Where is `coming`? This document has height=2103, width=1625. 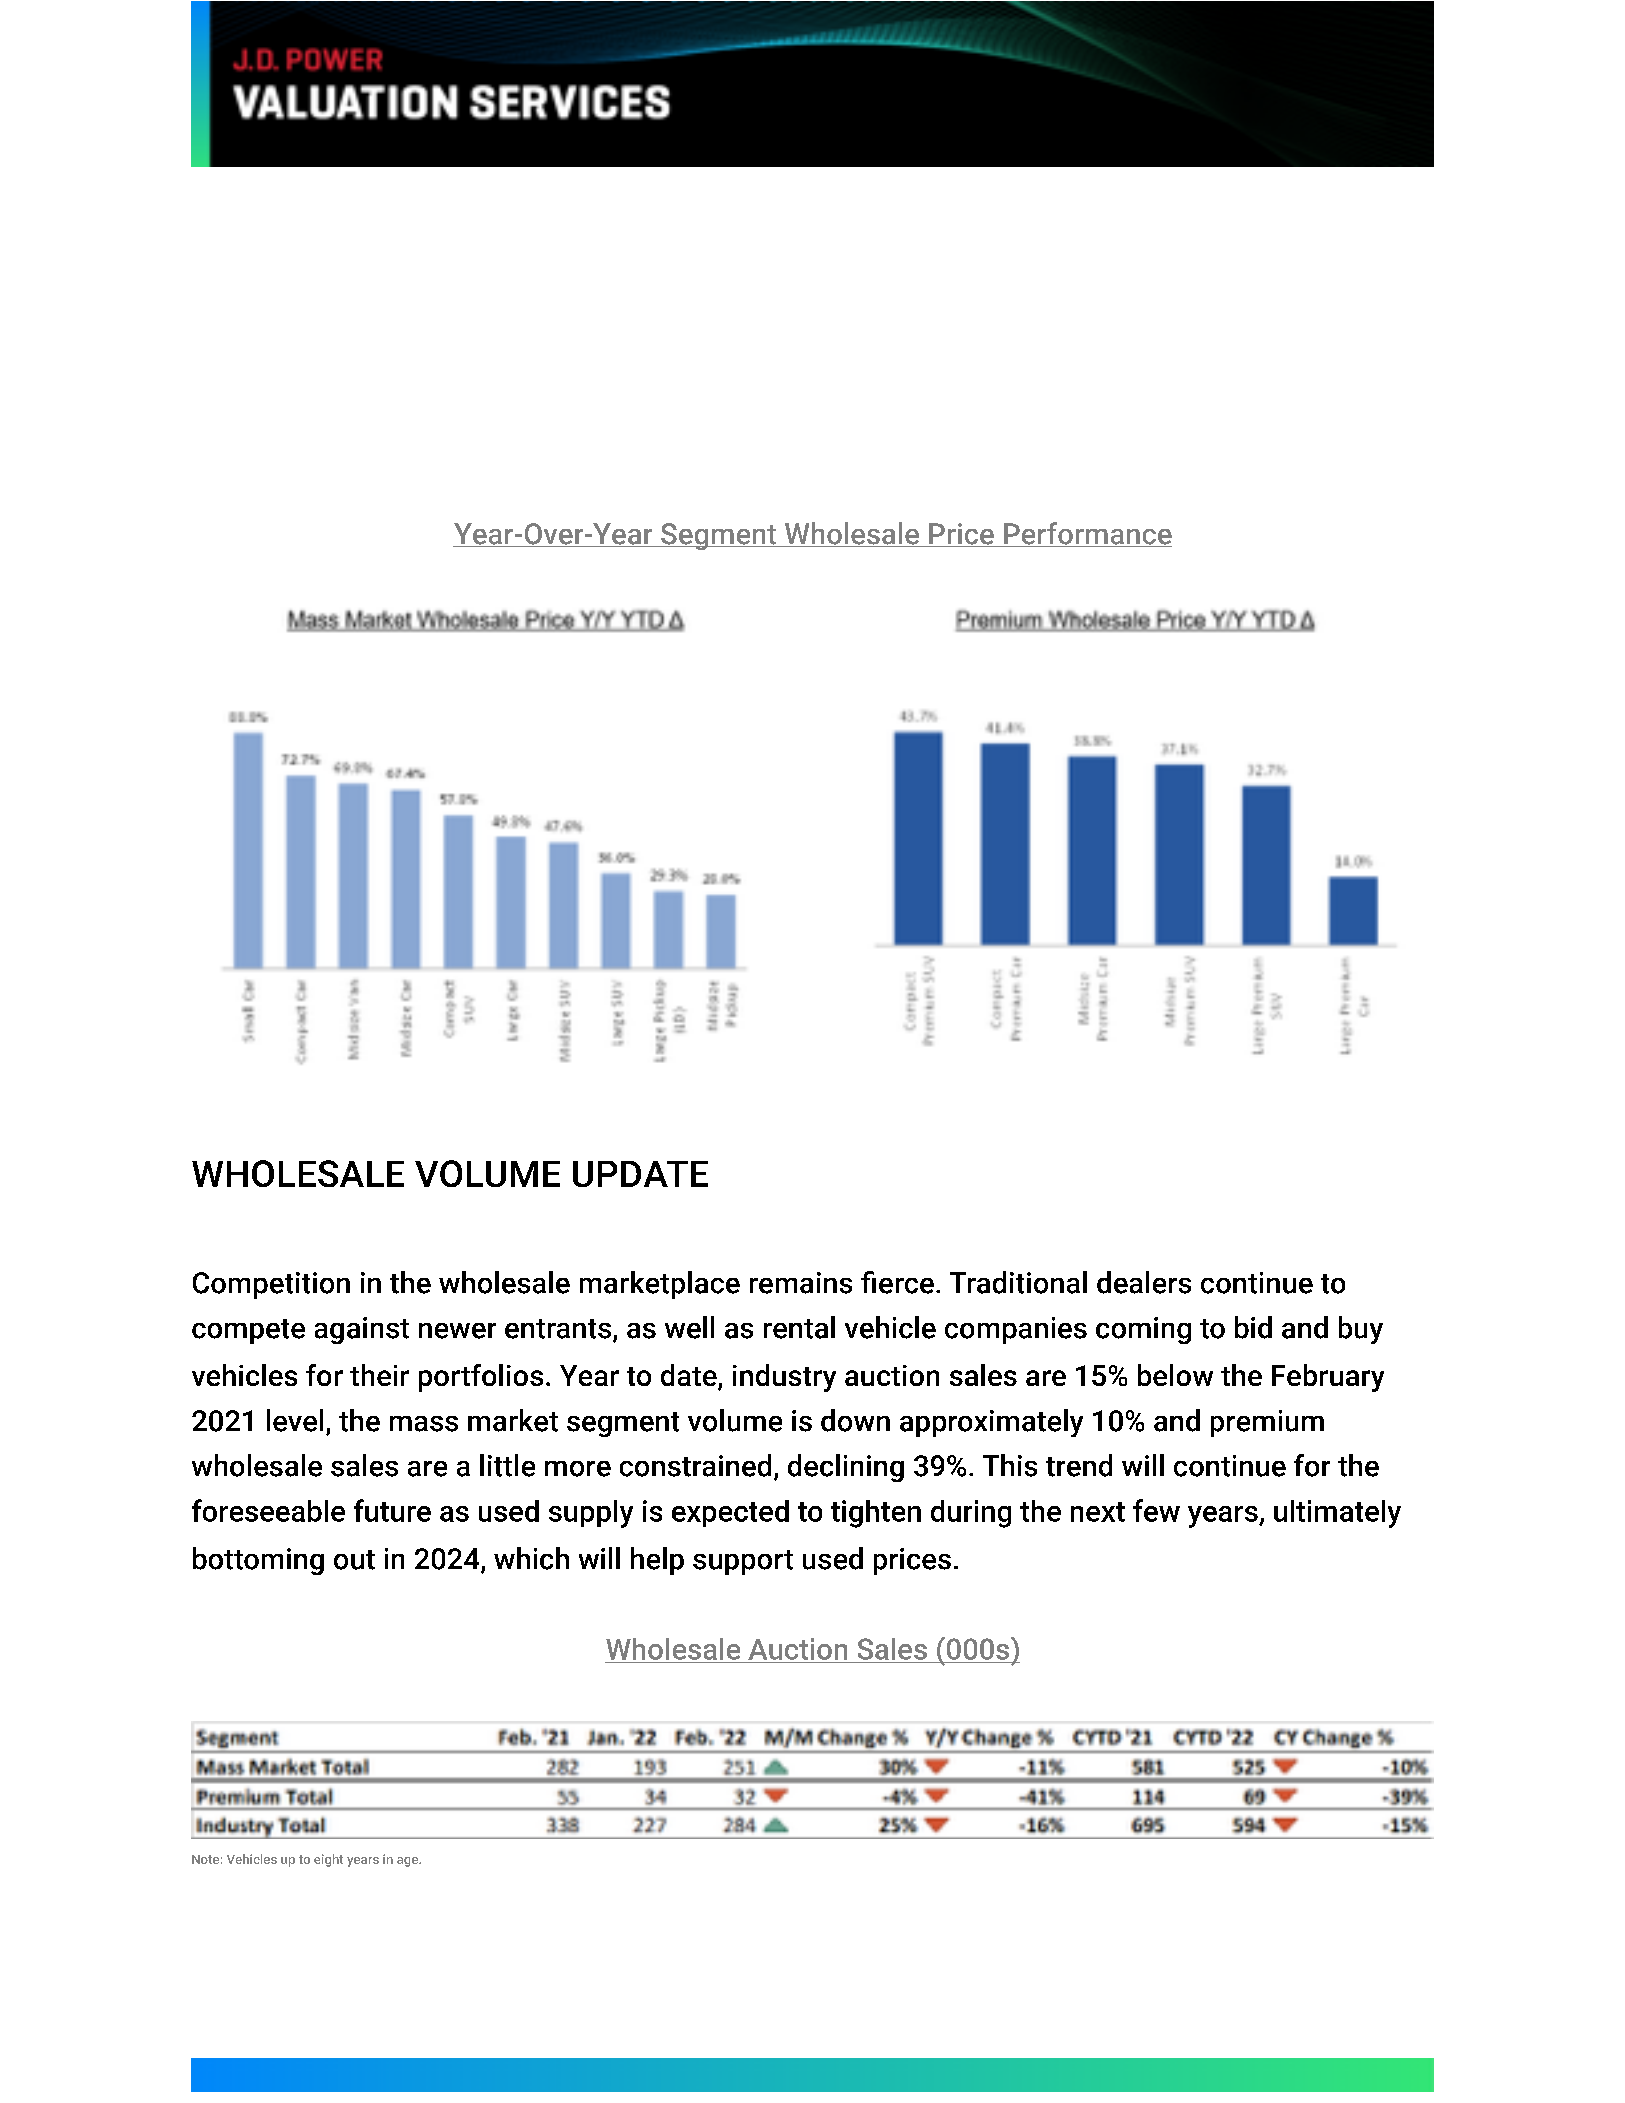
coming is located at coordinates (1143, 1330).
